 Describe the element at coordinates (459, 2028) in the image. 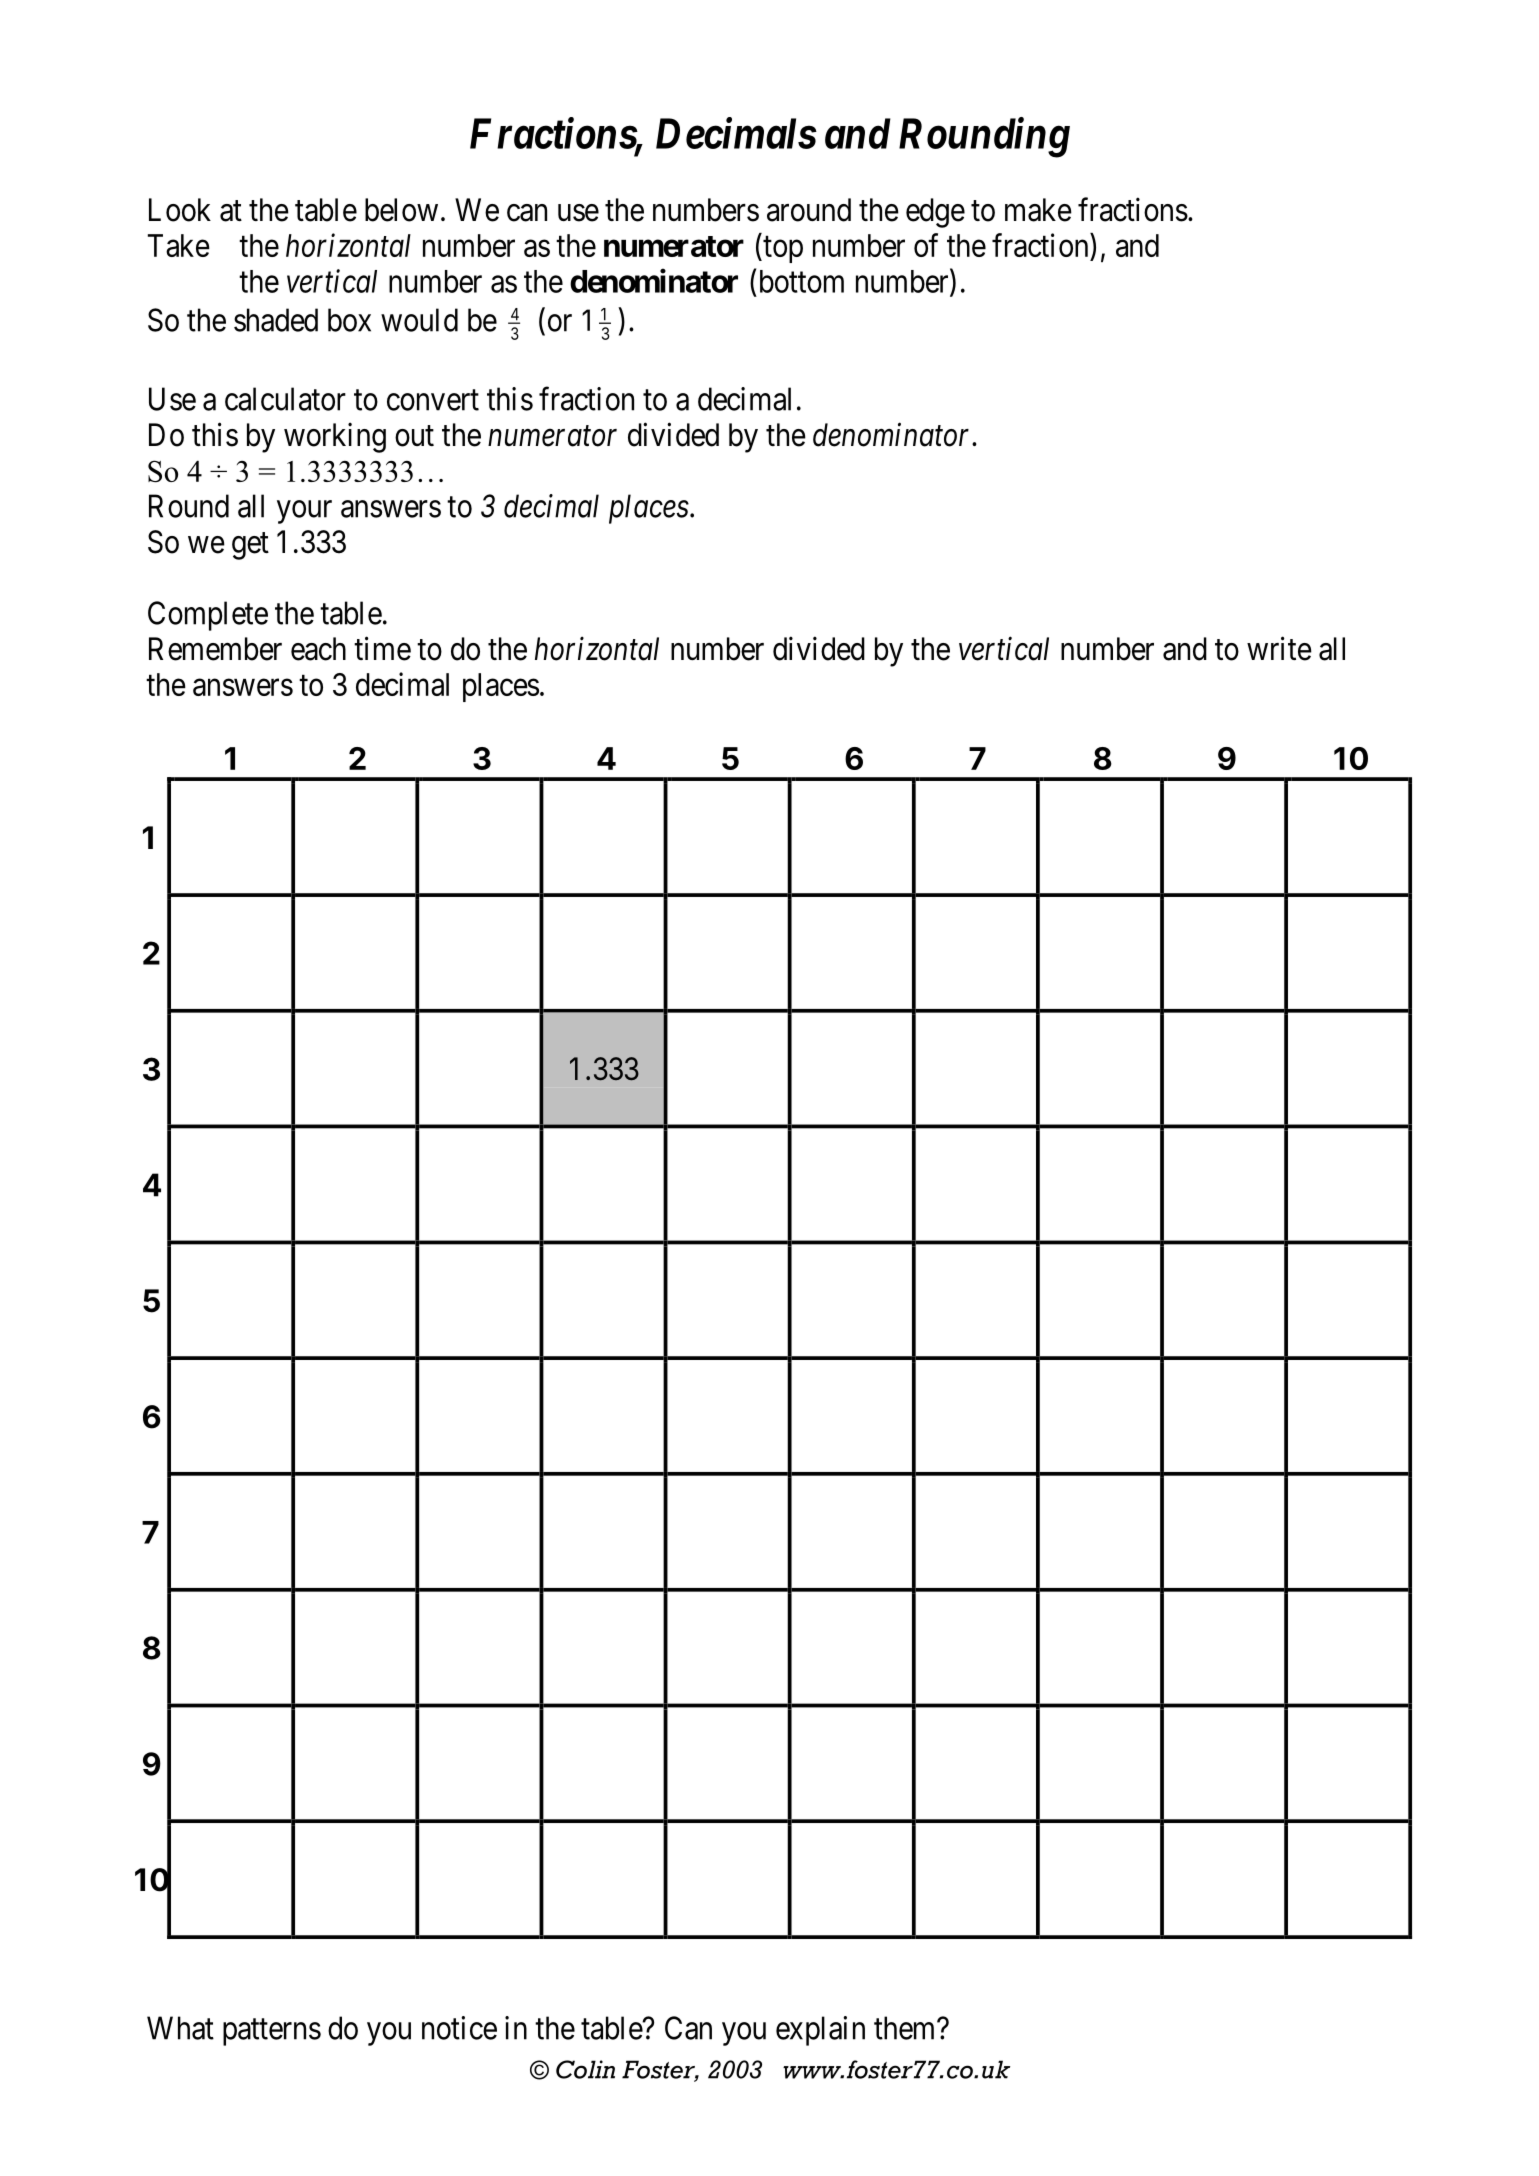

I see `notice` at that location.
